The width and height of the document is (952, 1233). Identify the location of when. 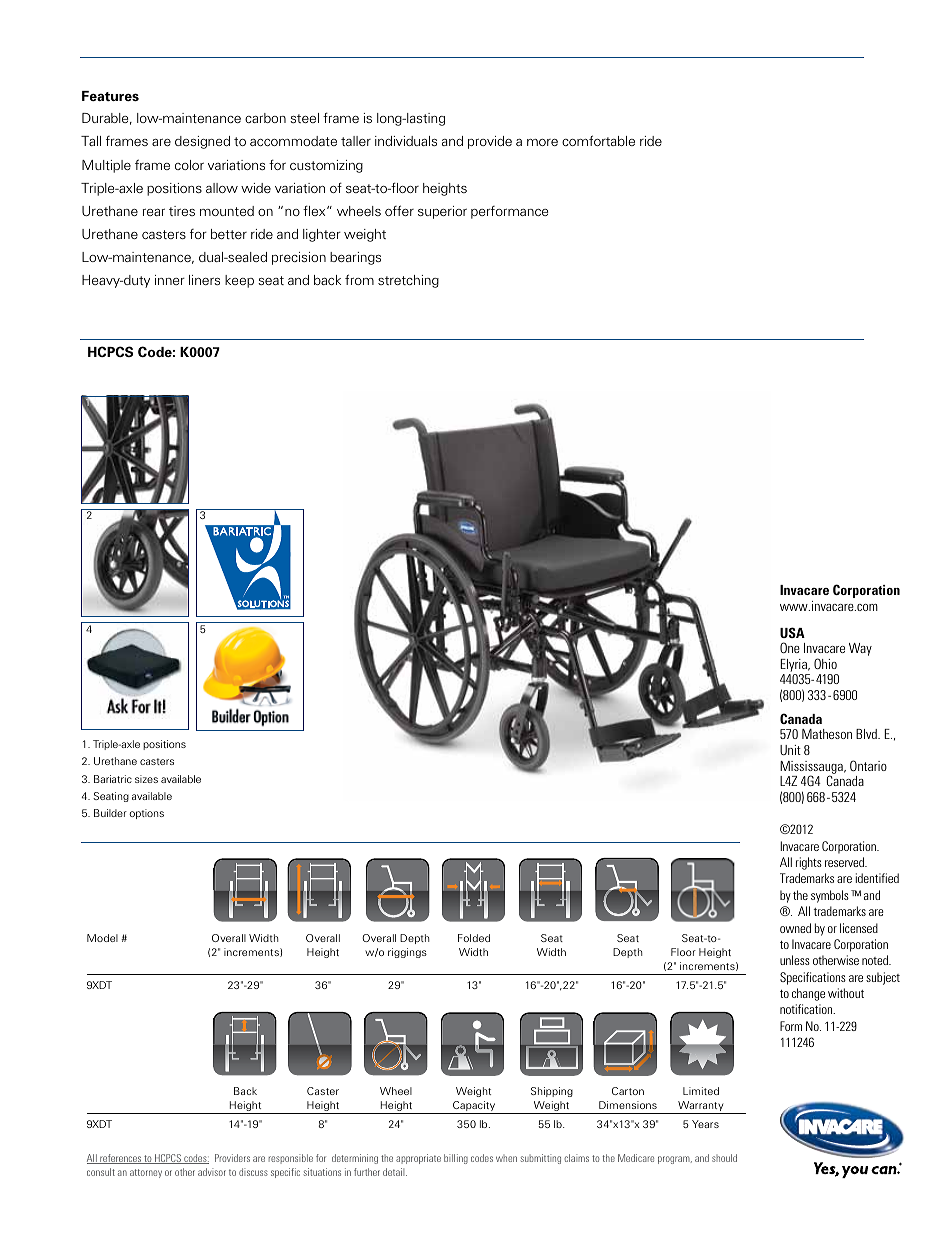
(506, 1158).
